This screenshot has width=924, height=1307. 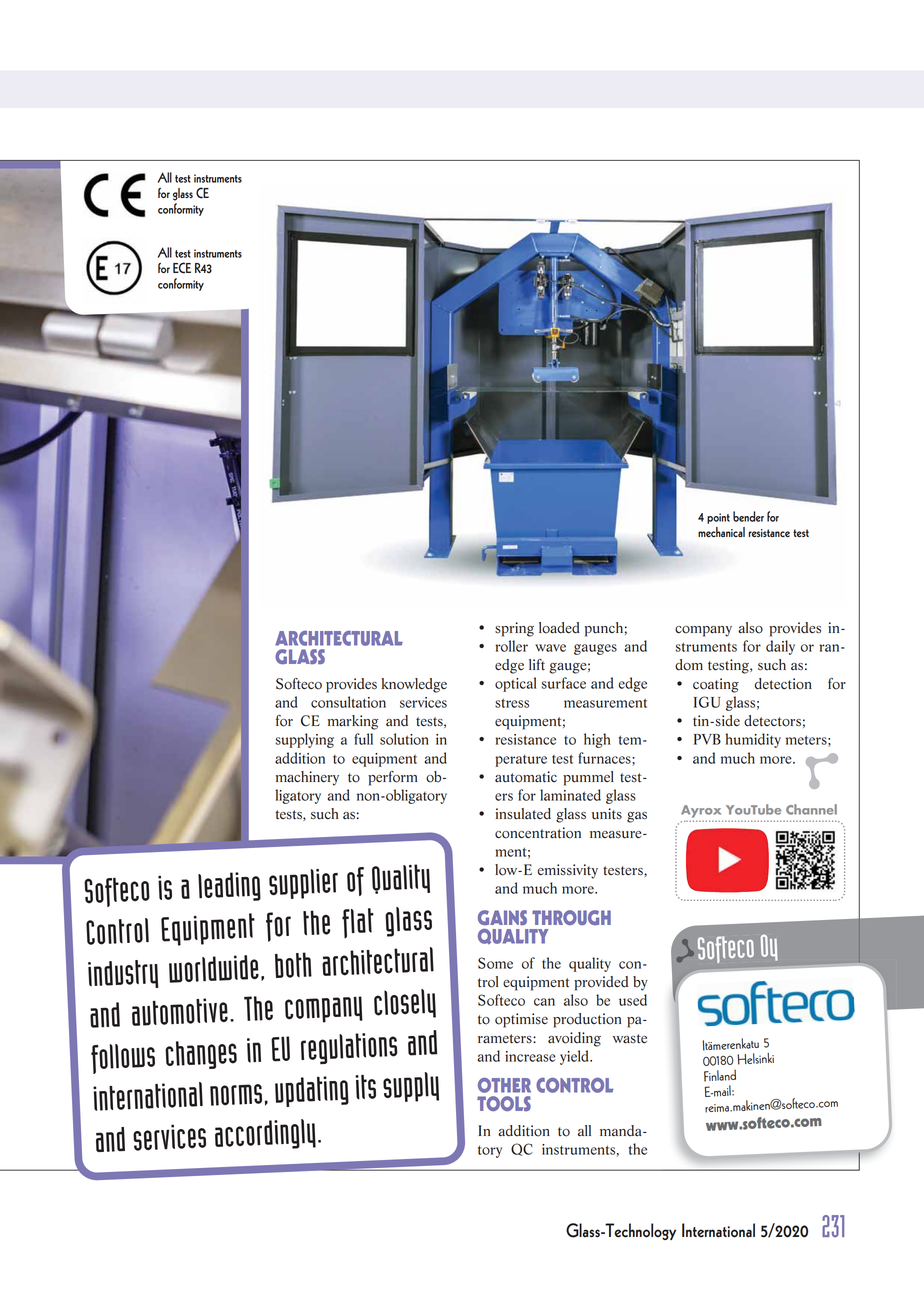 I want to click on humidity, so click(x=753, y=740).
